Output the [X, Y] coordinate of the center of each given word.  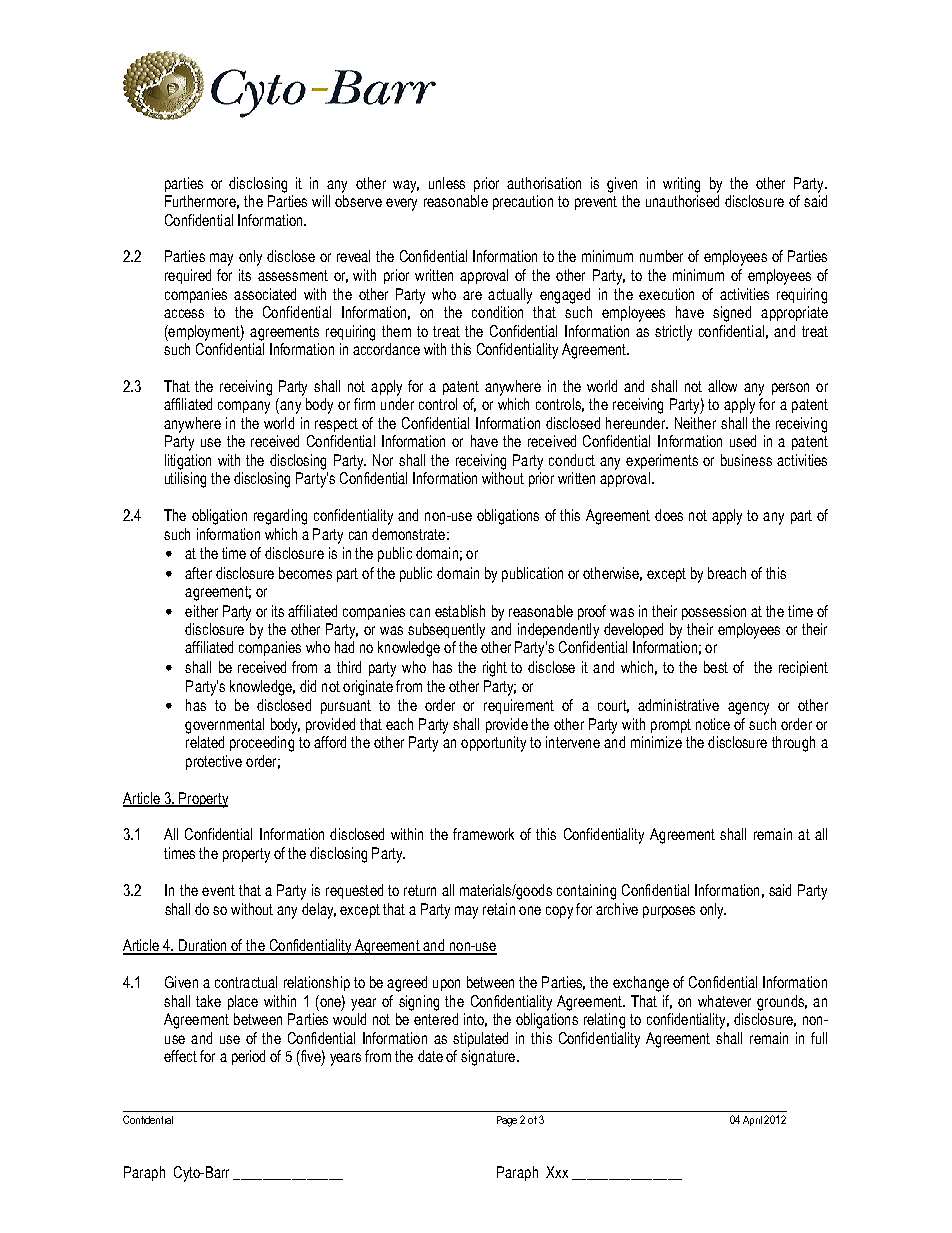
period [248, 1057]
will [321, 201]
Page [507, 1121]
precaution [523, 202]
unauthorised [682, 201]
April [752, 1121]
